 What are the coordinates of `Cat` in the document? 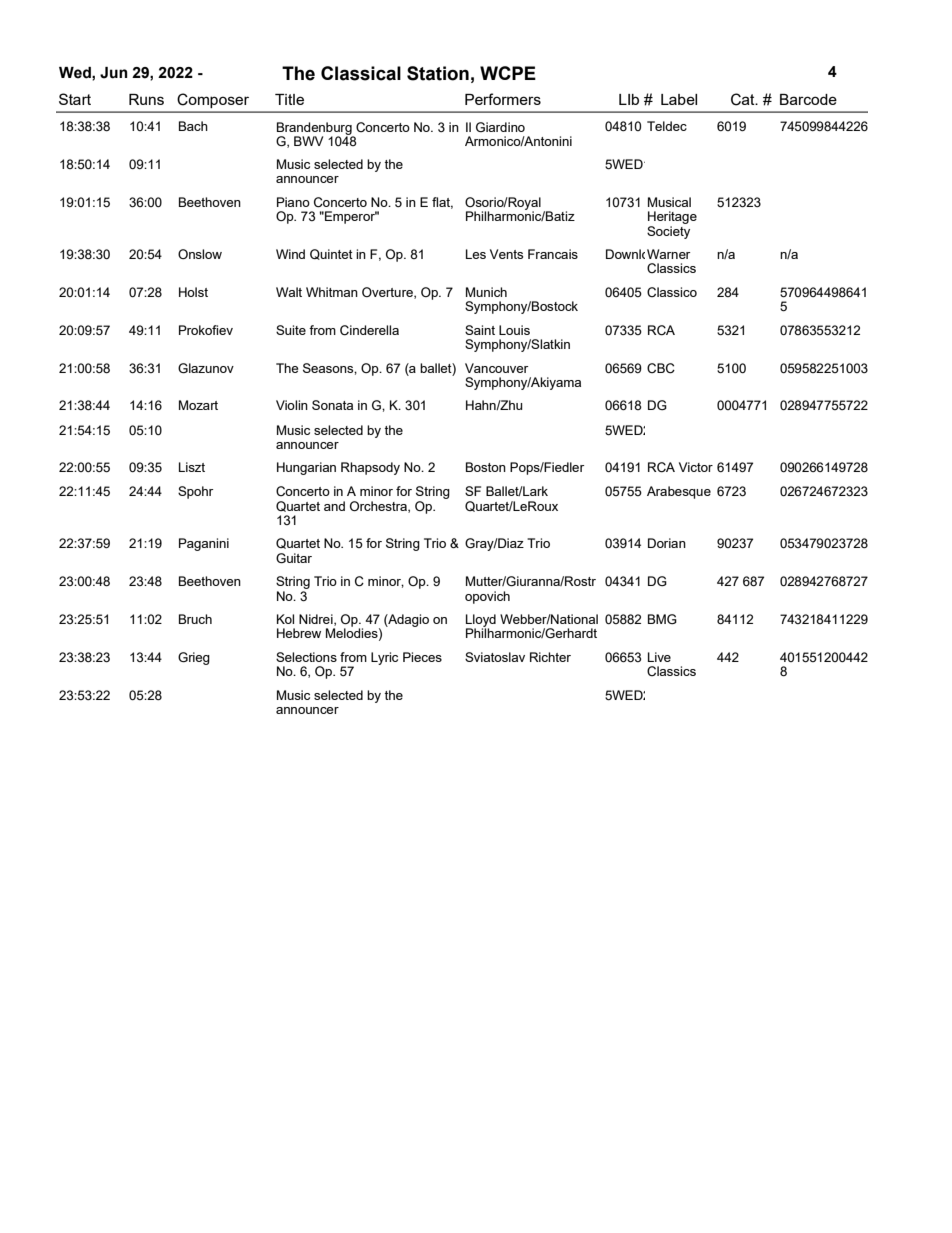 It's located at (744, 99).
